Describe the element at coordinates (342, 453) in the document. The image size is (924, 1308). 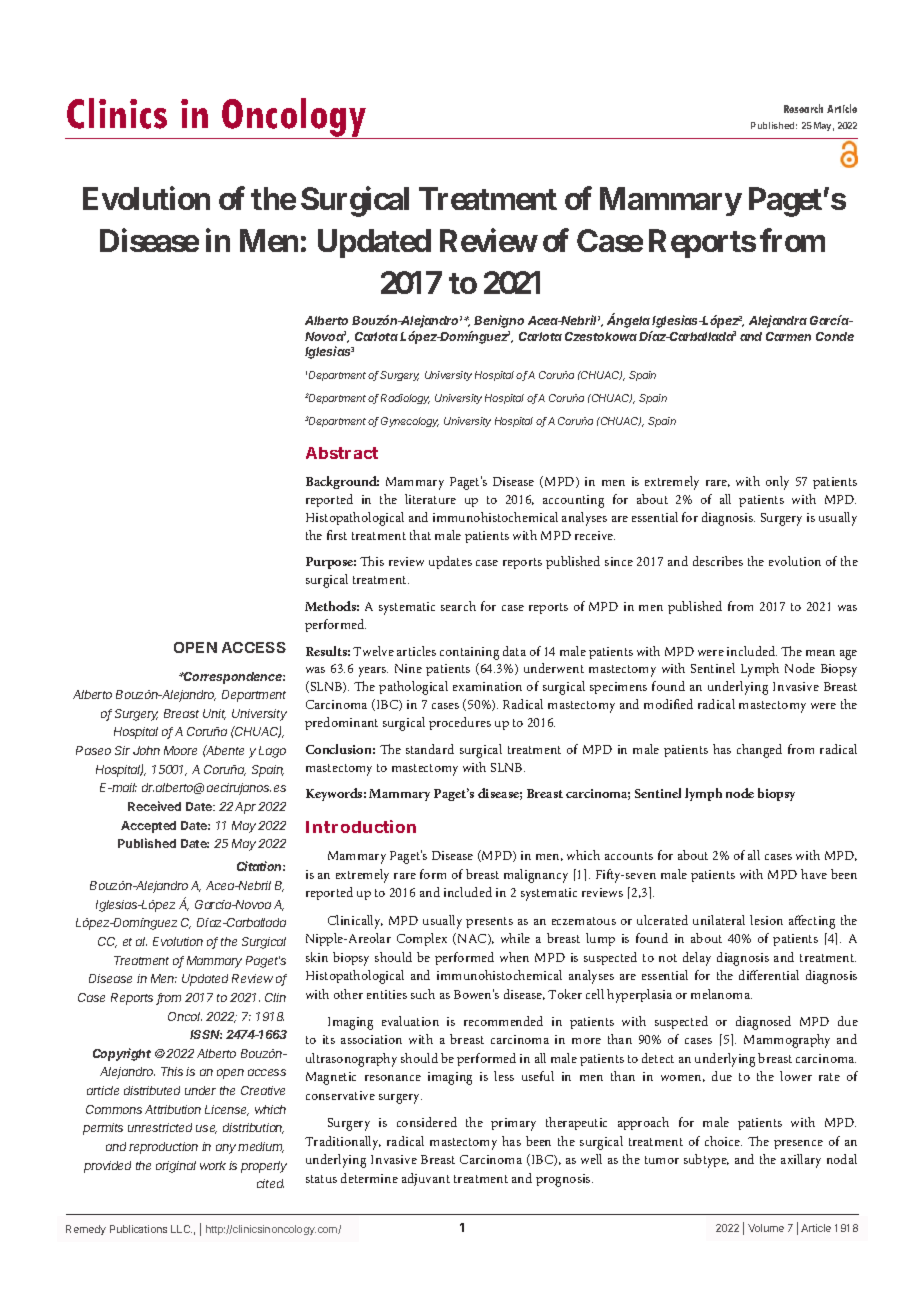
I see `Abstract` at that location.
